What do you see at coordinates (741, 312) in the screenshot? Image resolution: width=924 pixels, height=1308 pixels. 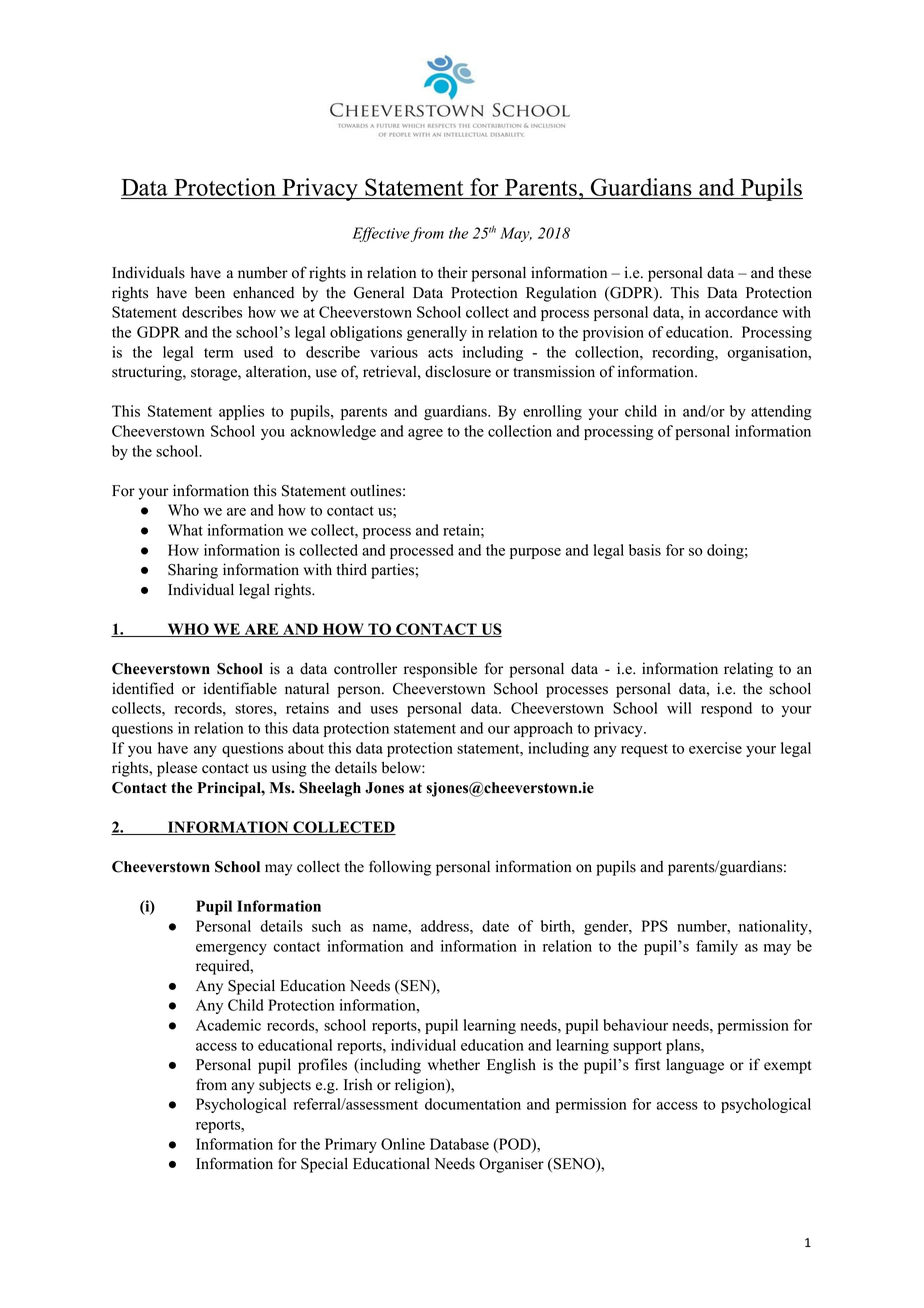 I see `accordance` at bounding box center [741, 312].
